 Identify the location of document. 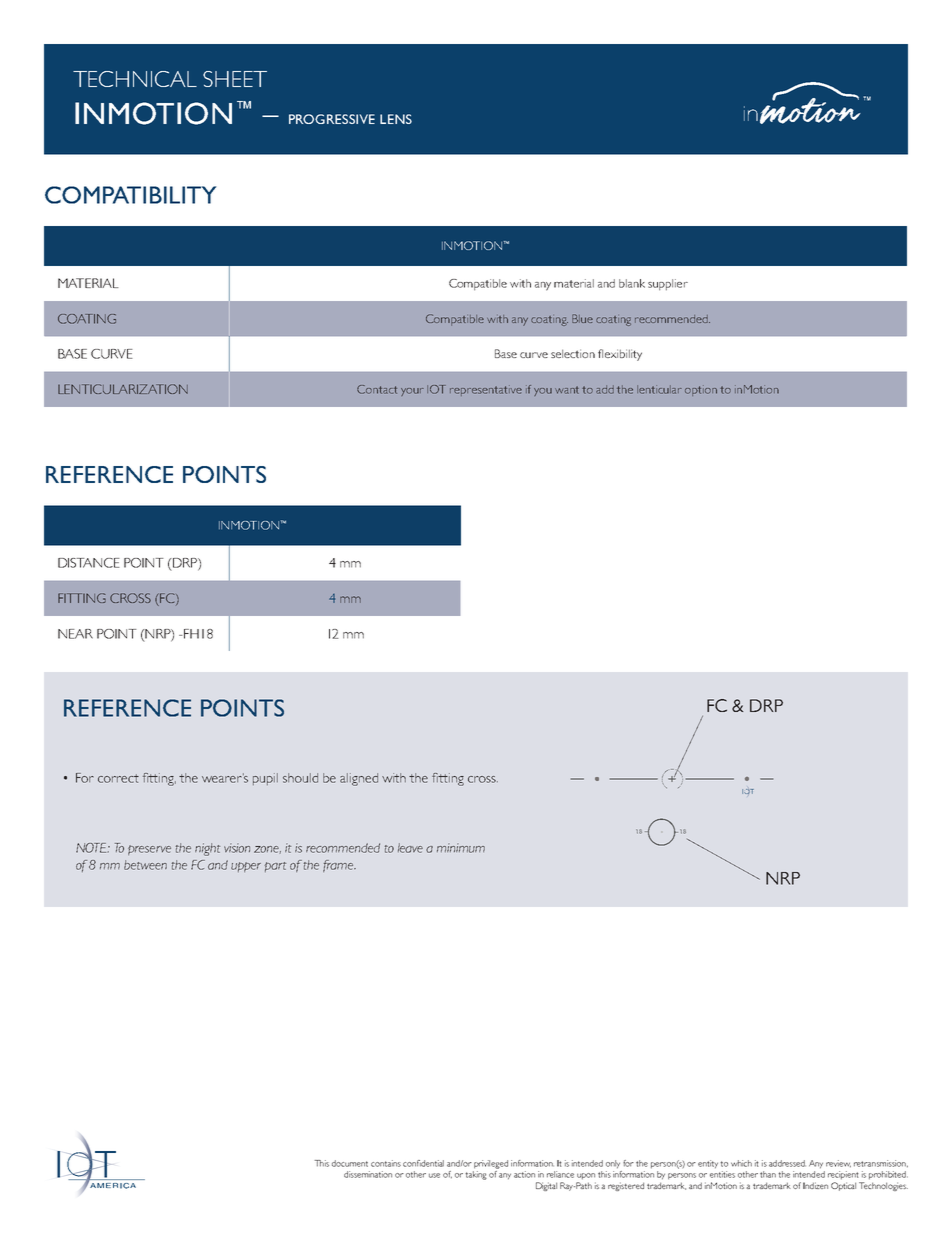
(350, 1163).
